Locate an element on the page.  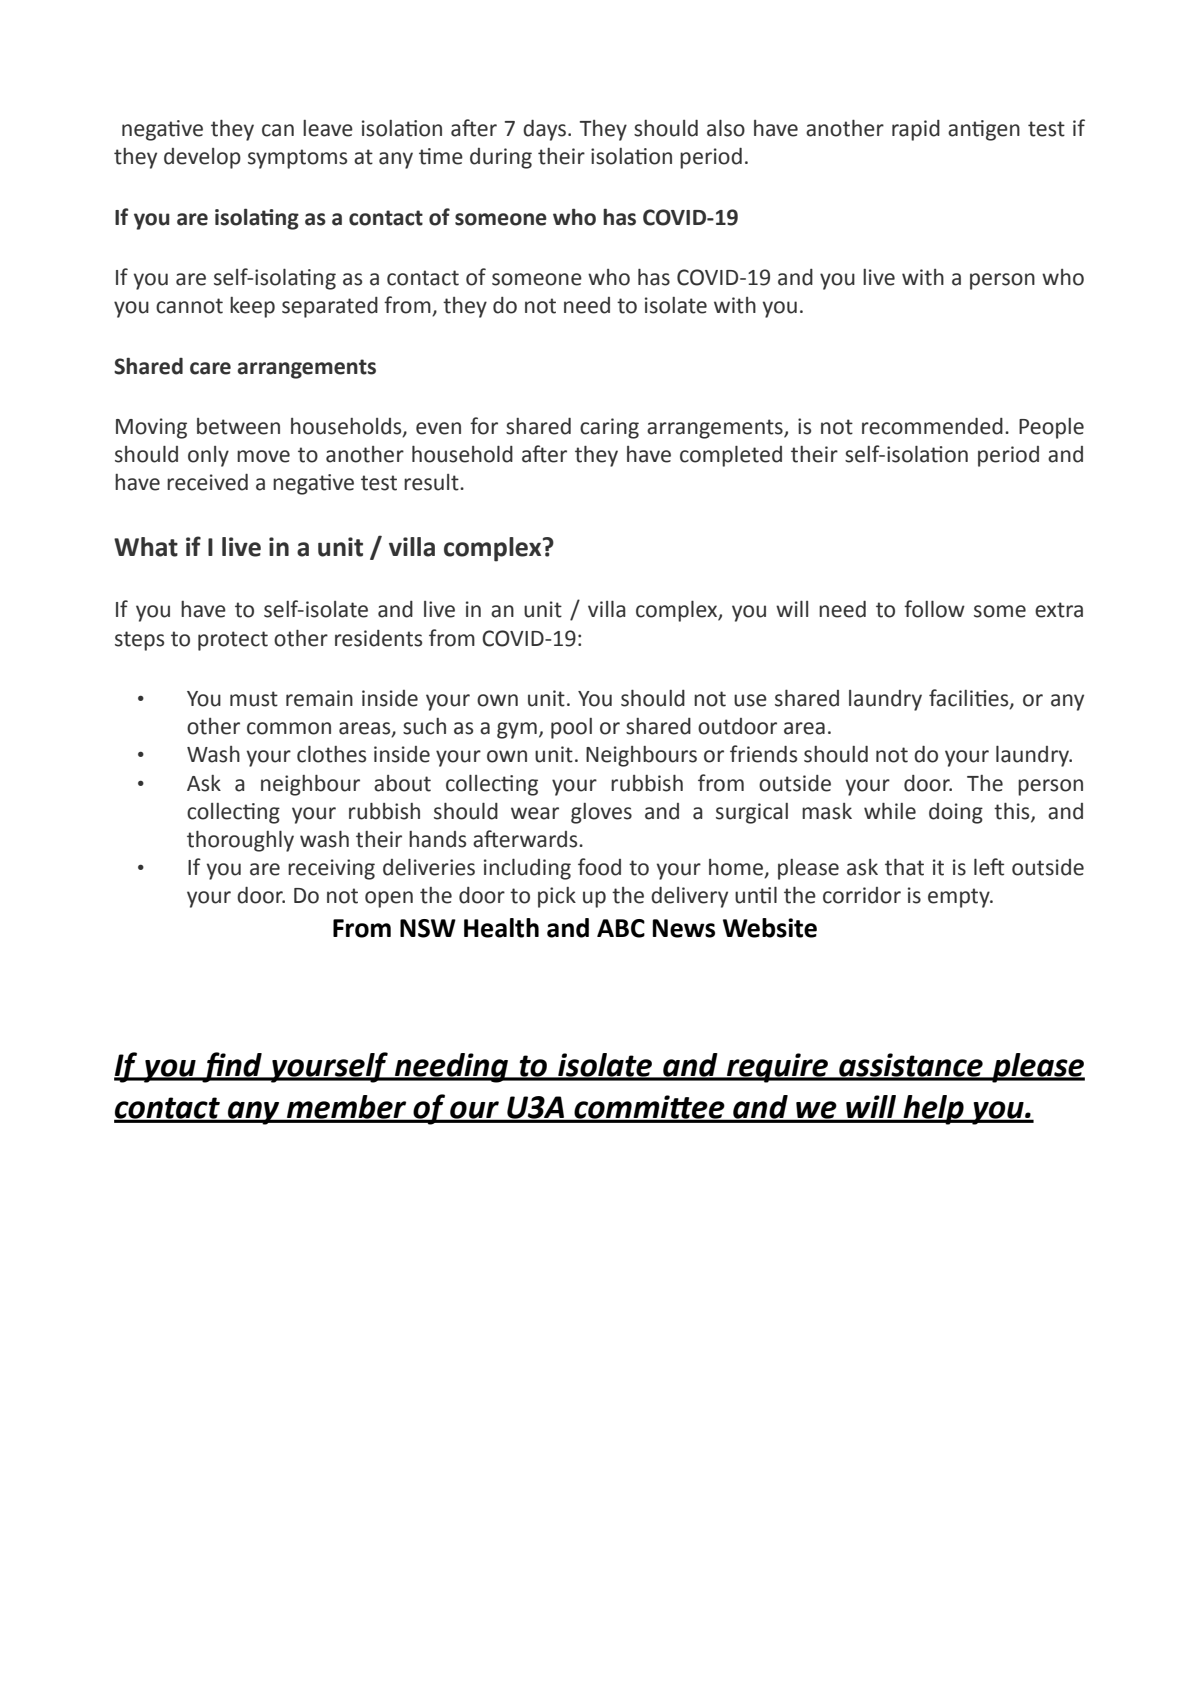
follow is located at coordinates (934, 609).
